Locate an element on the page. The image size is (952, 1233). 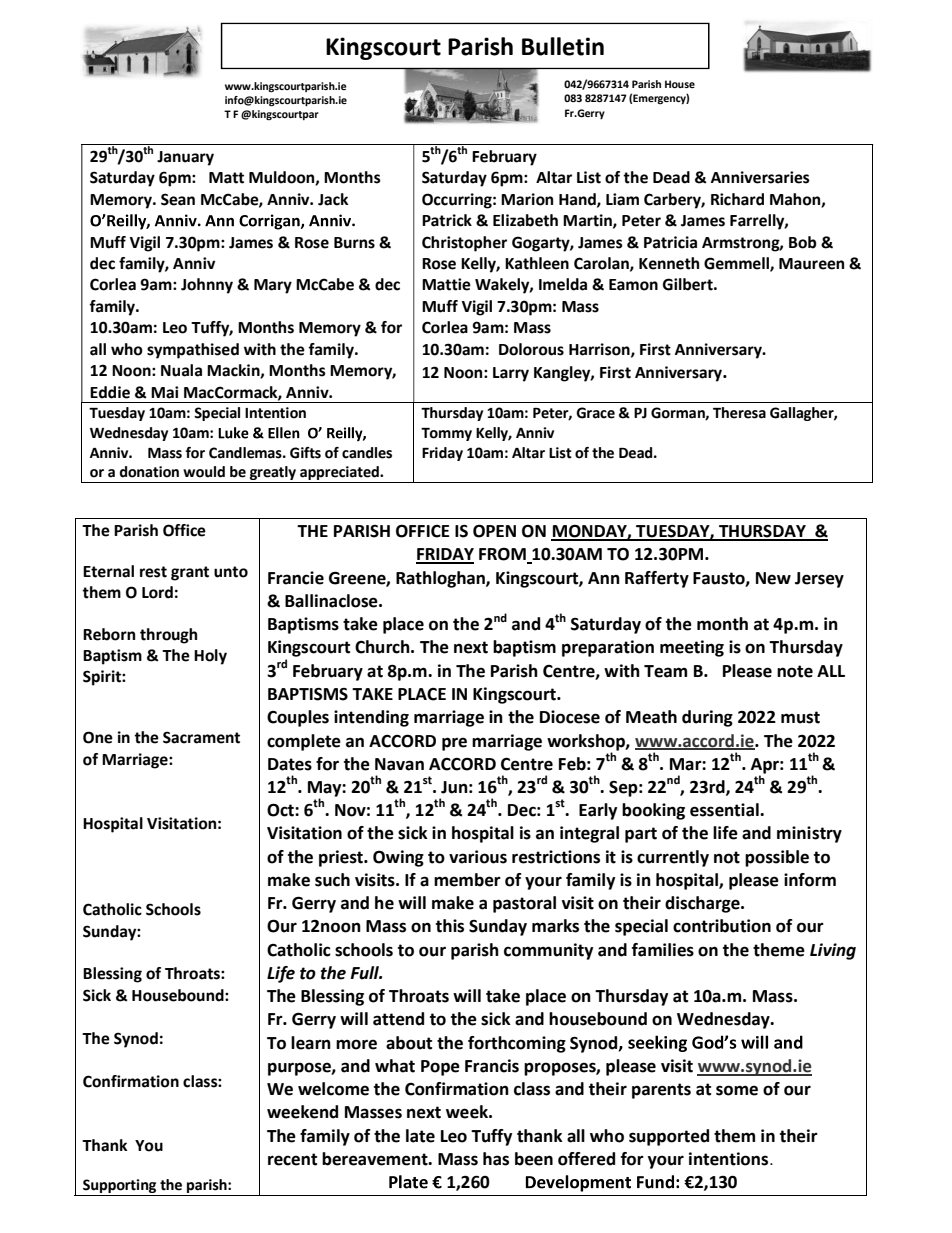
Mai is located at coordinates (164, 392).
